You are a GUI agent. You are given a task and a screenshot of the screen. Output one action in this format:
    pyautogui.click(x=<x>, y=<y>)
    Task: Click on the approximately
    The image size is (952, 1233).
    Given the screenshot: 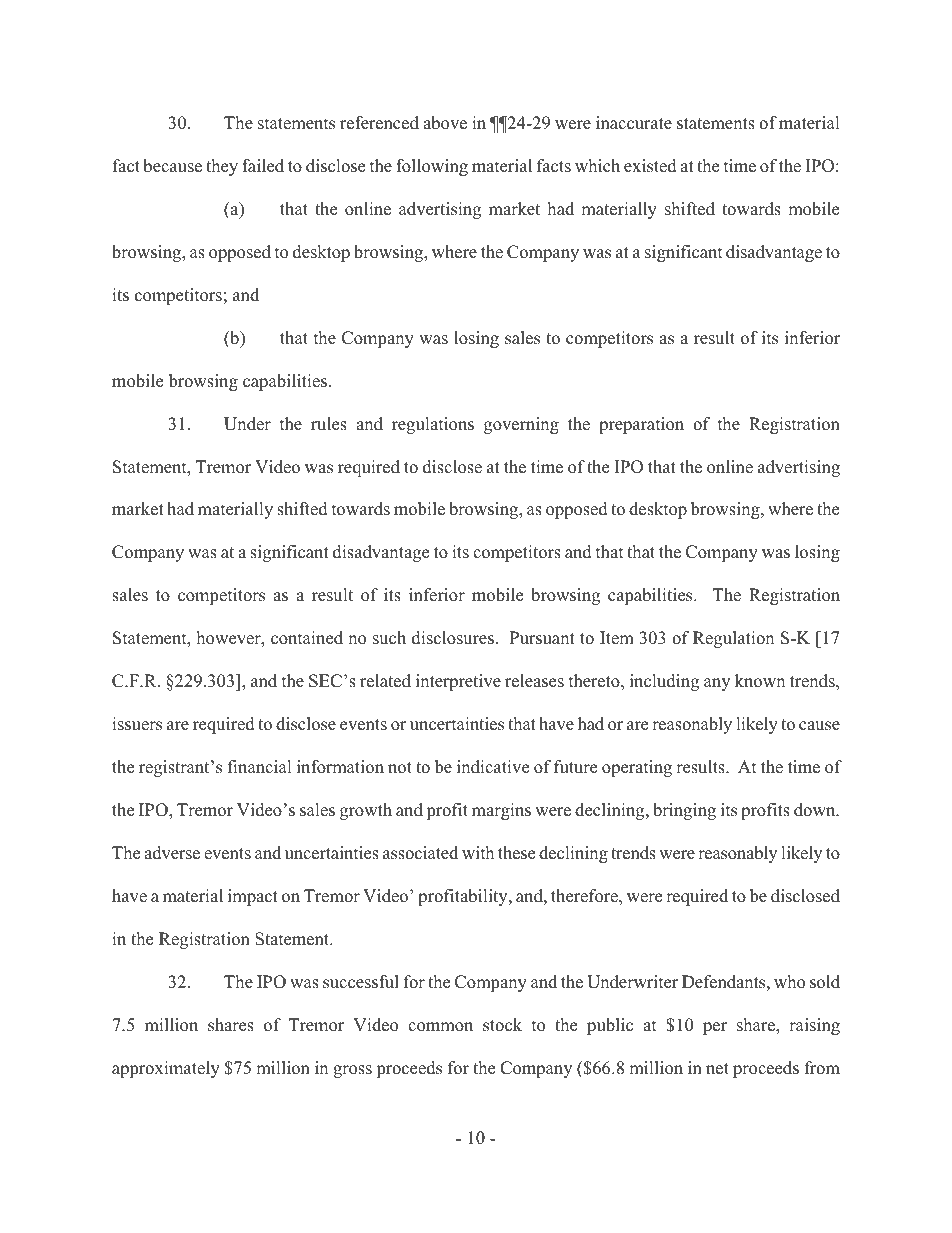 What is the action you would take?
    pyautogui.click(x=166, y=1069)
